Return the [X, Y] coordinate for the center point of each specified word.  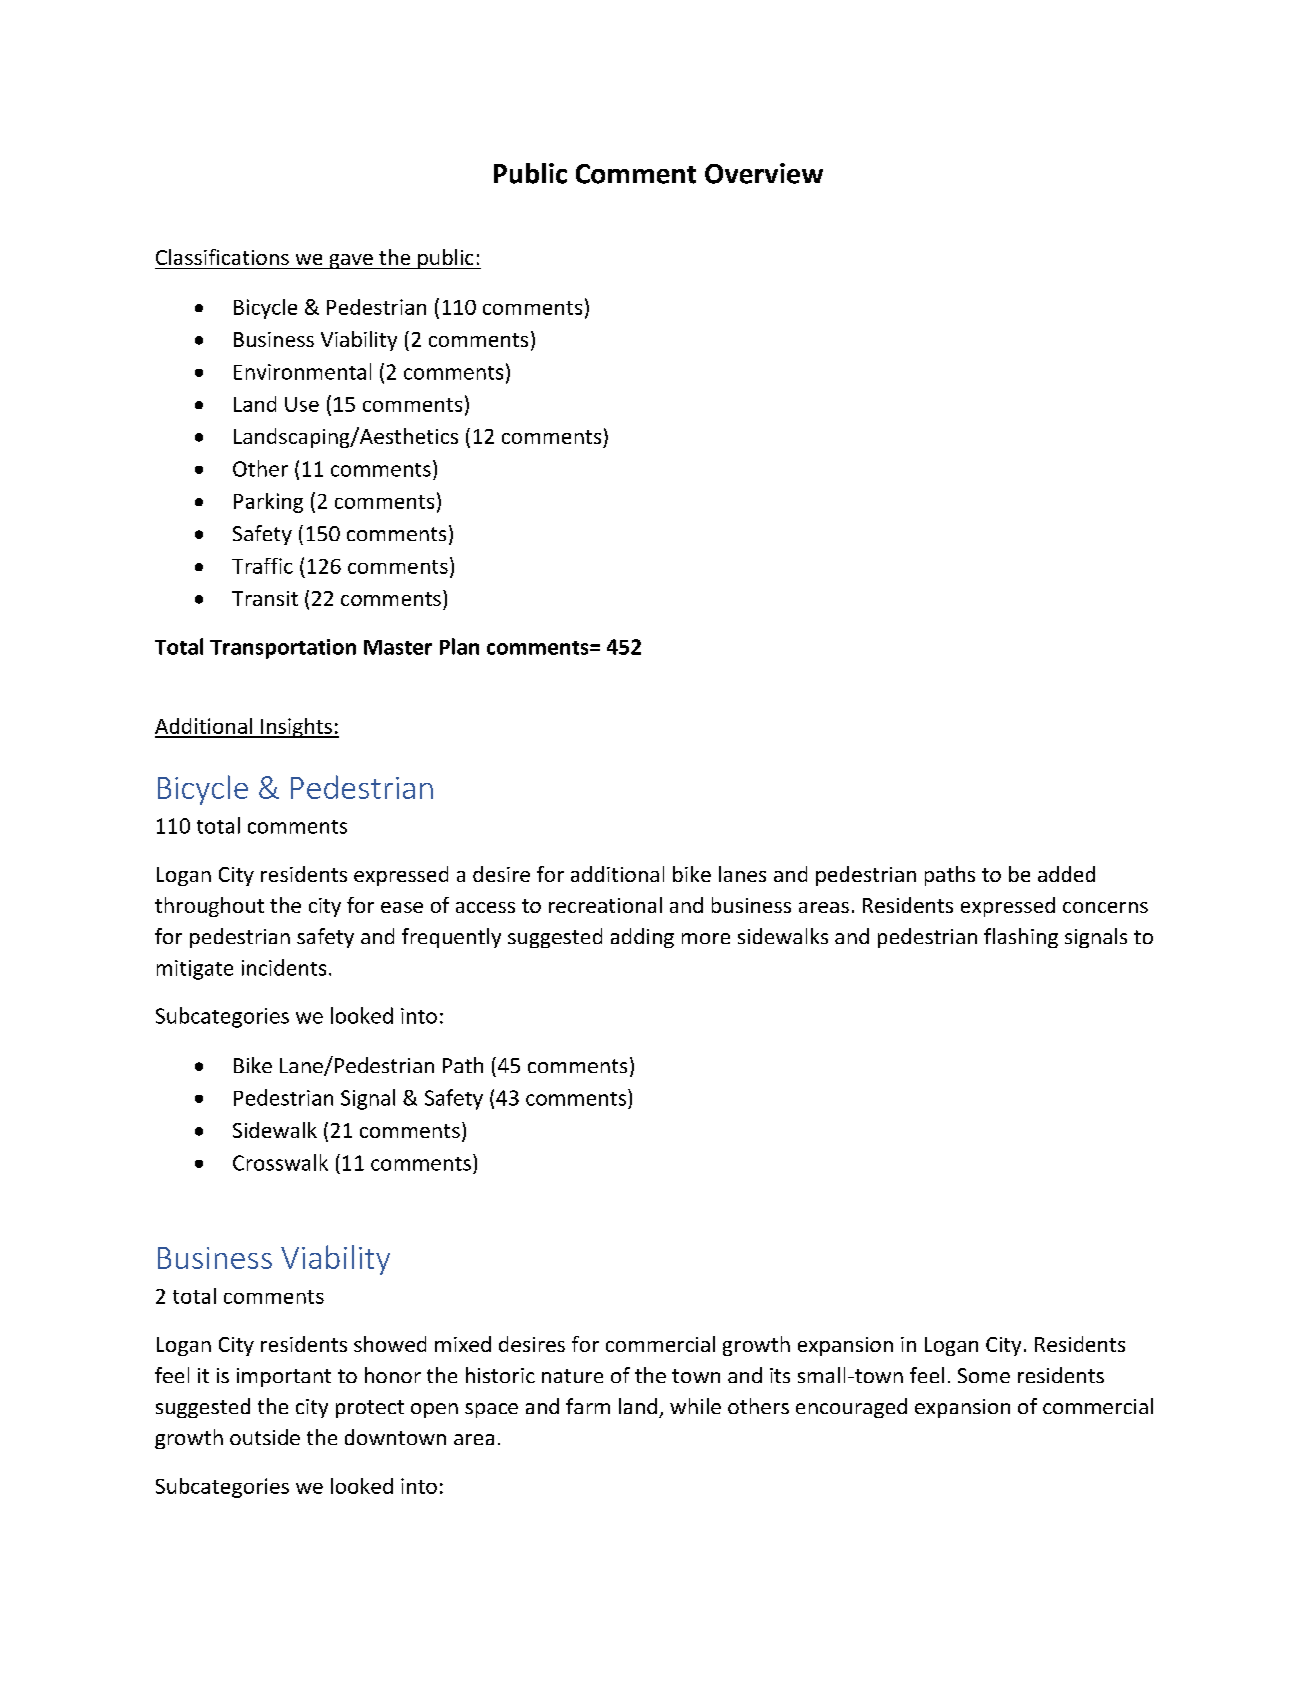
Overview [764, 173]
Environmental [302, 371]
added [1066, 874]
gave [351, 261]
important [284, 1377]
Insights [296, 728]
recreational [605, 905]
